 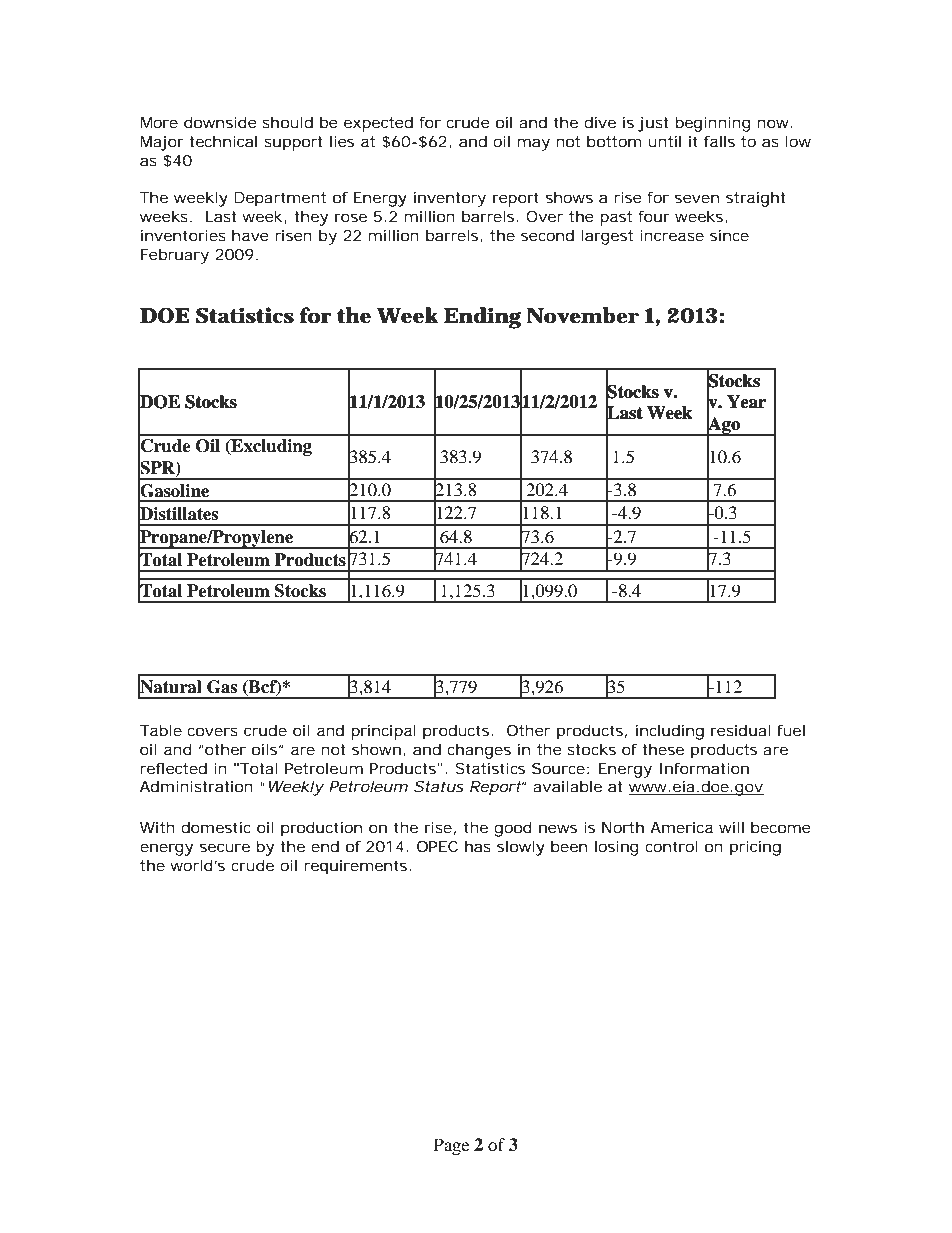 I want to click on has, so click(x=478, y=846).
